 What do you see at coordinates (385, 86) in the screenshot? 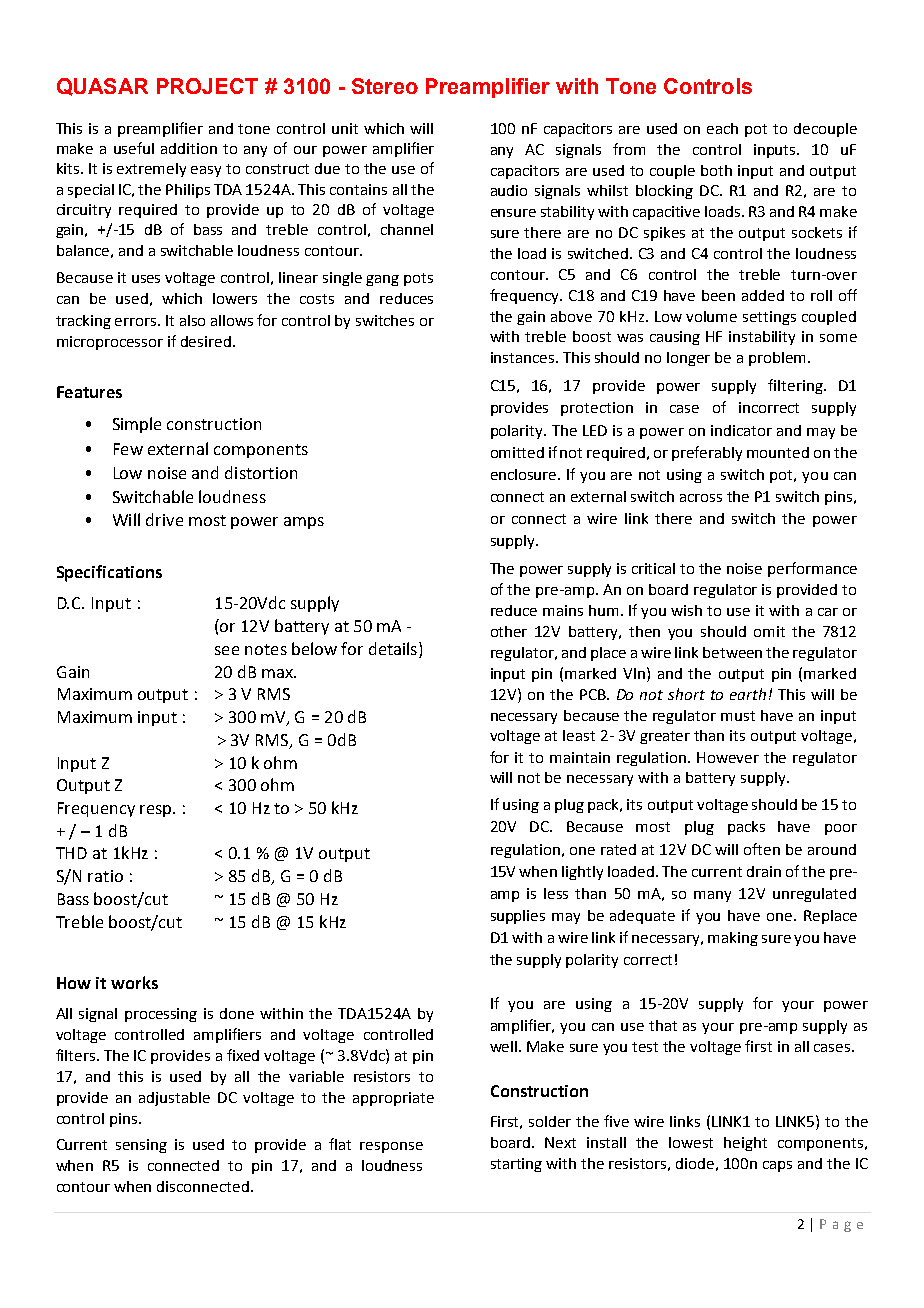
I see `Stereo` at bounding box center [385, 86].
